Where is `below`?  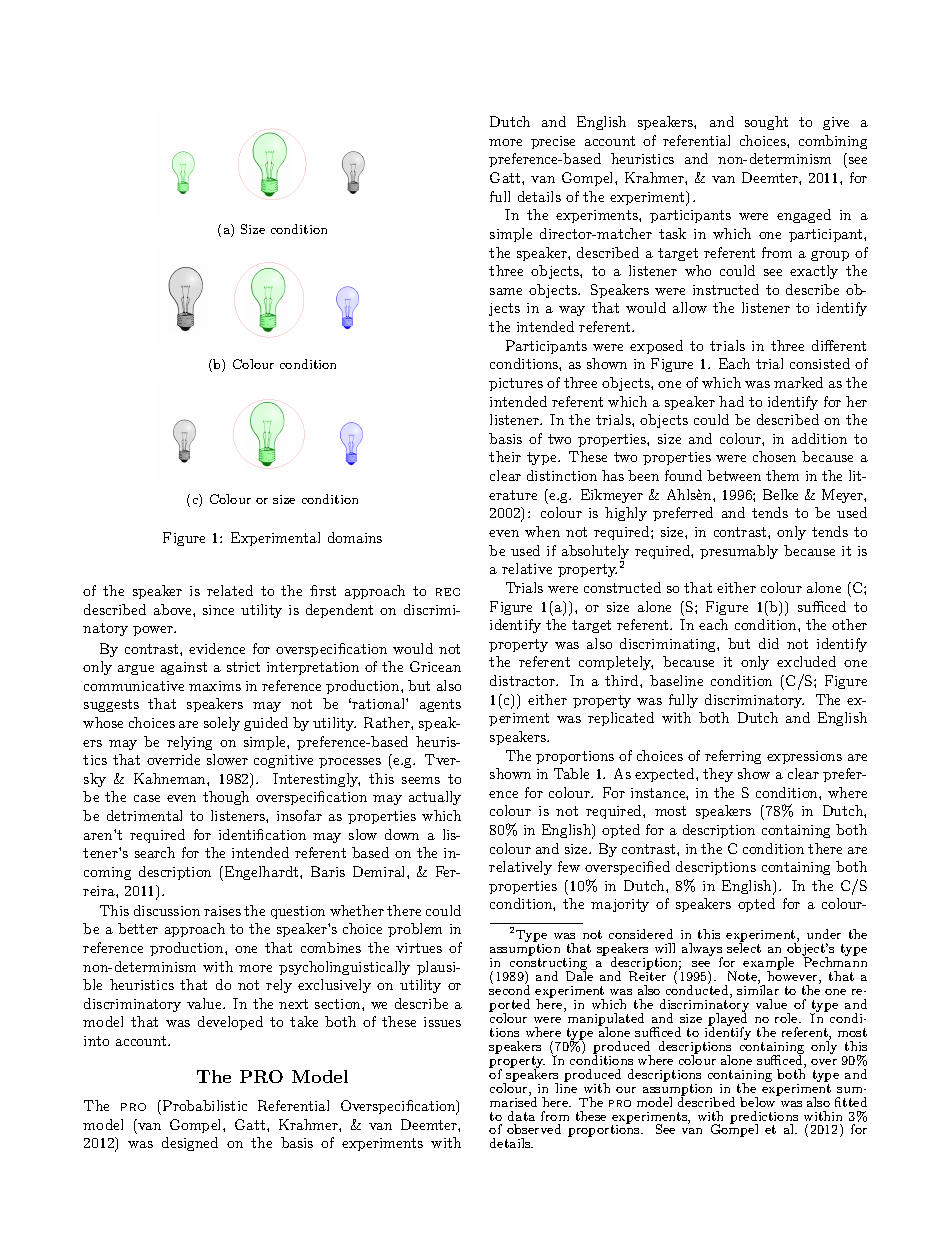
below is located at coordinates (759, 1101).
